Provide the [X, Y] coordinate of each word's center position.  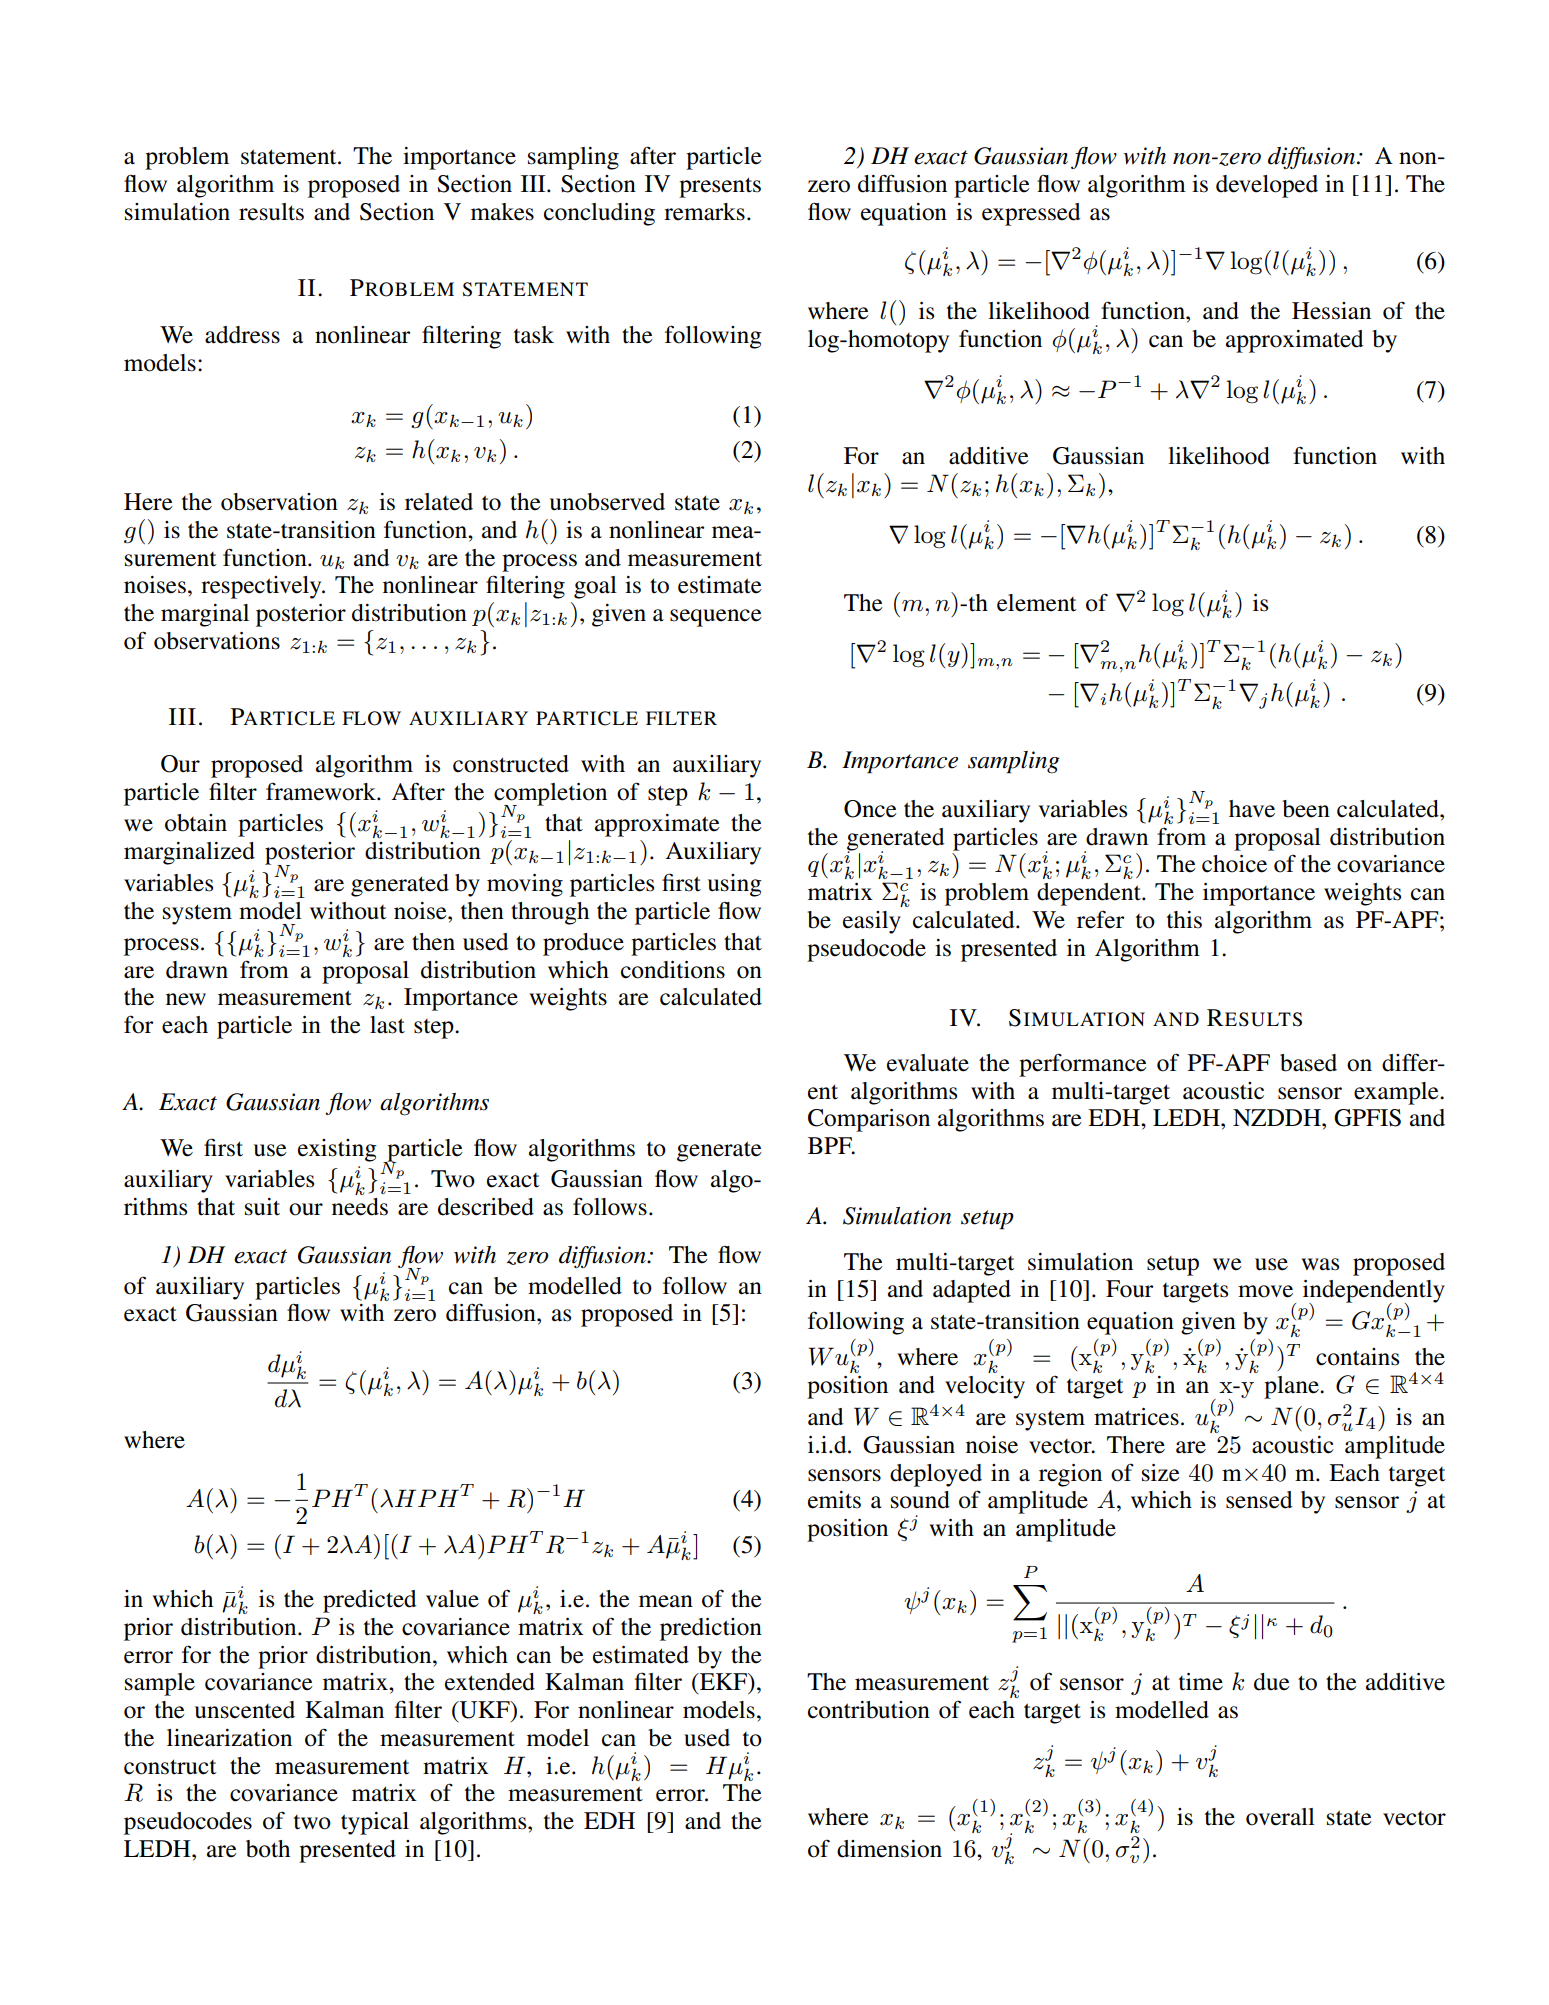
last [387, 1025]
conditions [673, 970]
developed [1267, 186]
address [242, 335]
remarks [704, 212]
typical [375, 1823]
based [1308, 1063]
